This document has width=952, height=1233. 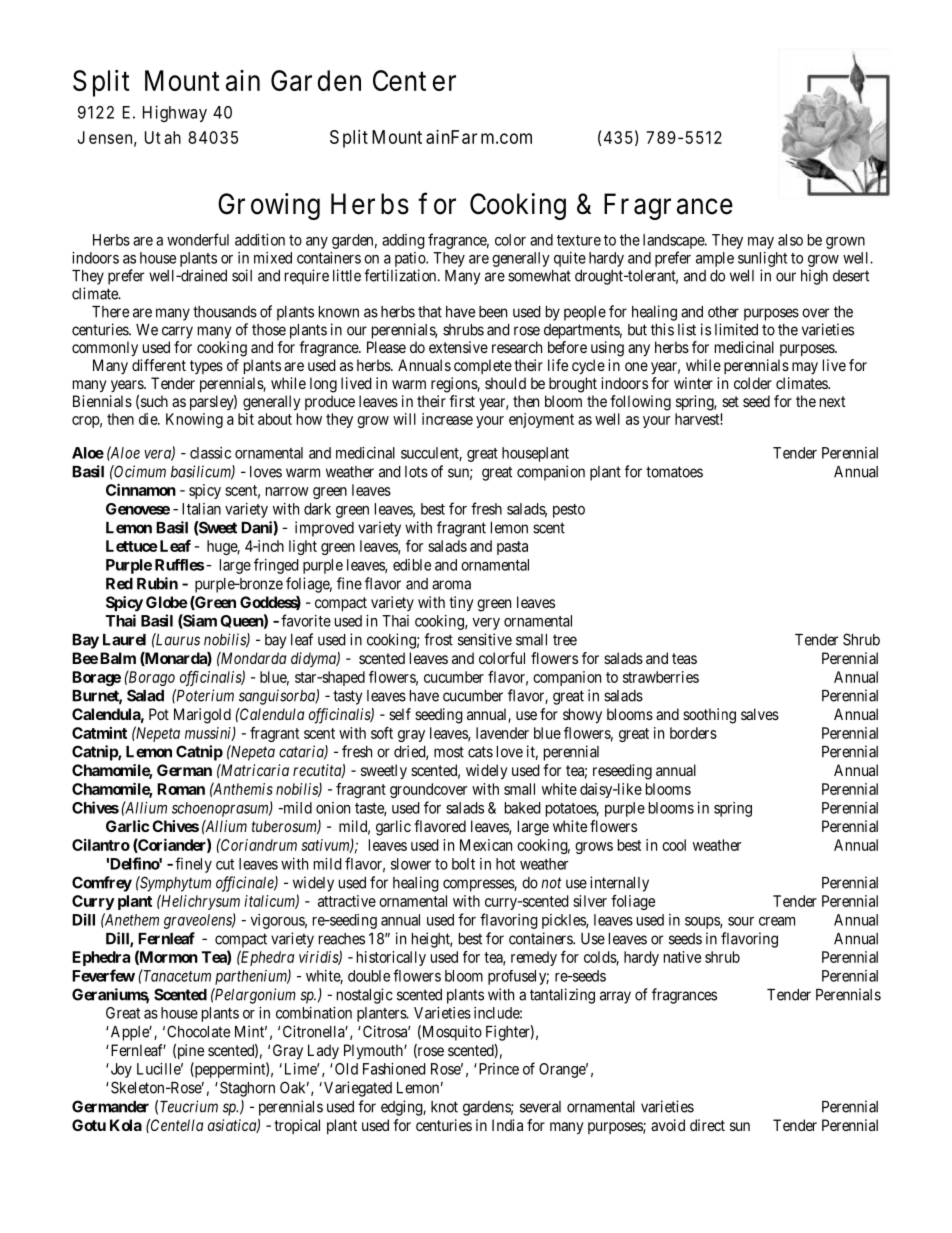 What do you see at coordinates (163, 137) in the document?
I see `Utah` at bounding box center [163, 137].
